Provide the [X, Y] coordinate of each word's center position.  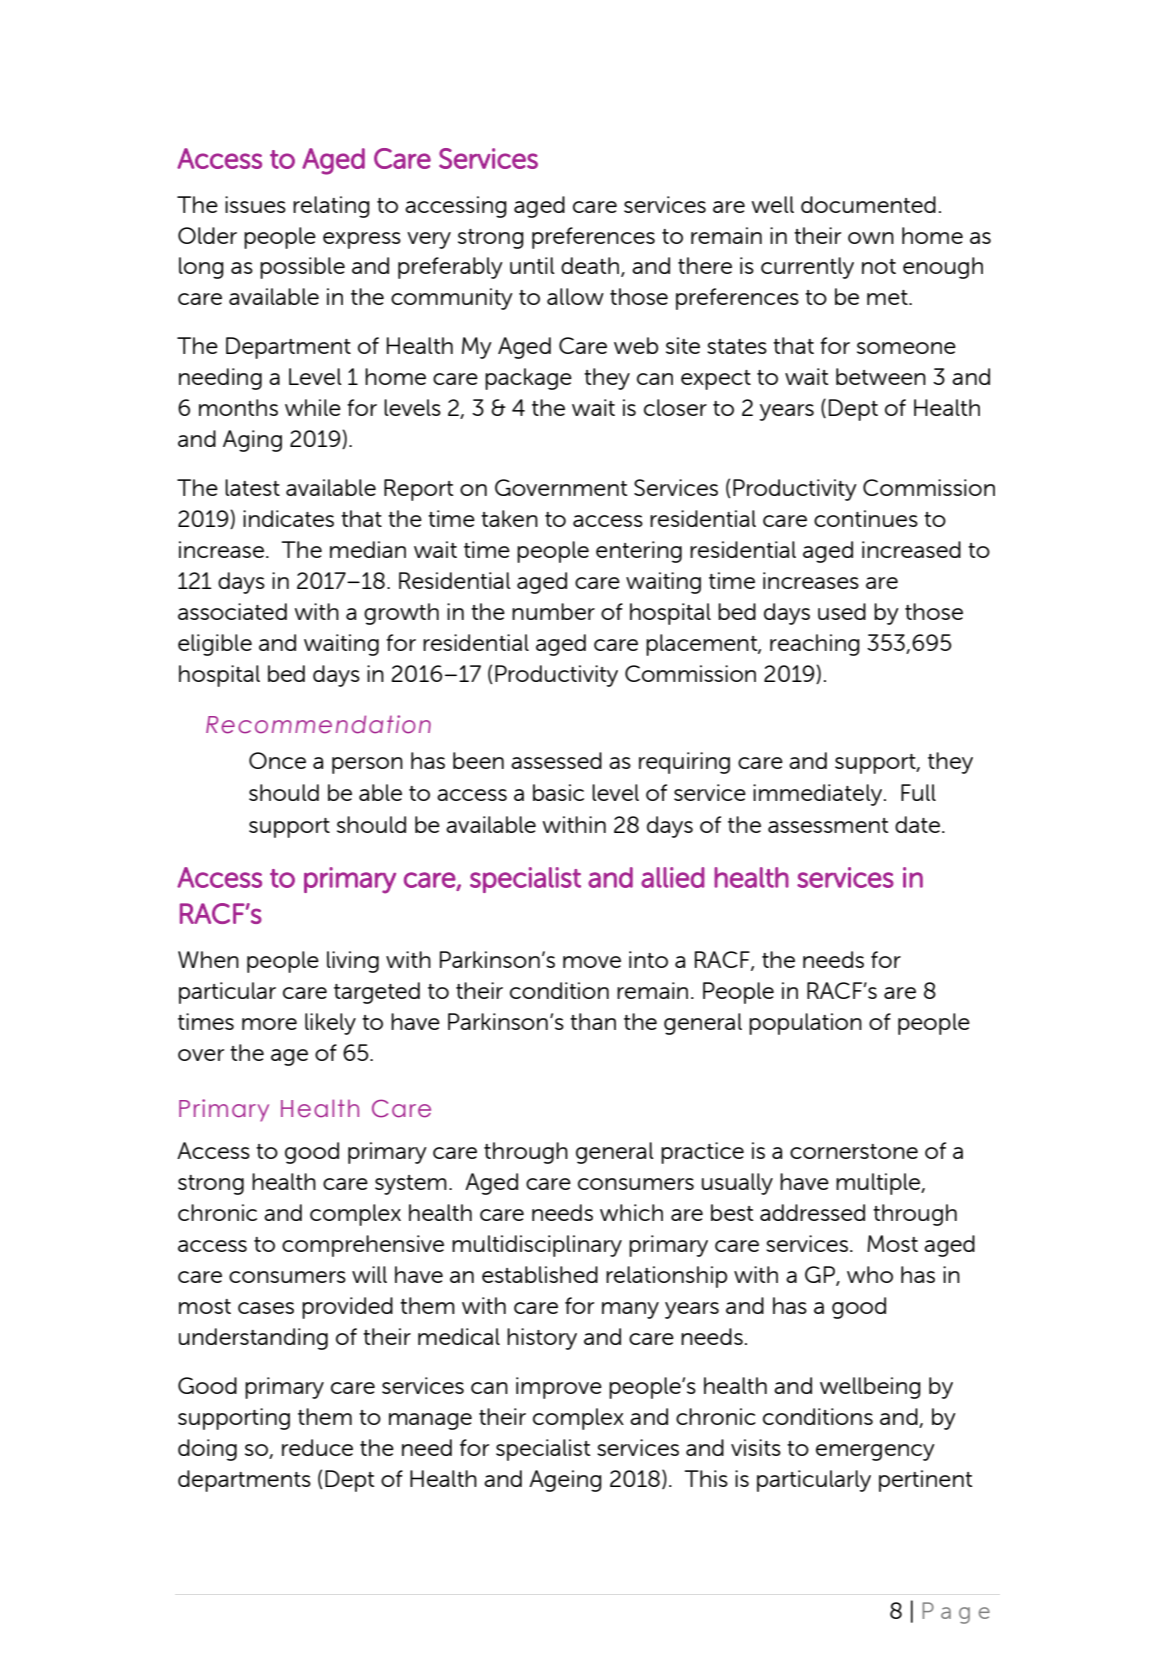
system [411, 1185]
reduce [317, 1447]
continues [866, 518]
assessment [828, 825]
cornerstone [854, 1151]
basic [558, 792]
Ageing [565, 1481]
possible [302, 268]
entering [639, 552]
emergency [875, 1452]
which [631, 1212]
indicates [288, 518]
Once [277, 760]
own [871, 238]
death [590, 265]
